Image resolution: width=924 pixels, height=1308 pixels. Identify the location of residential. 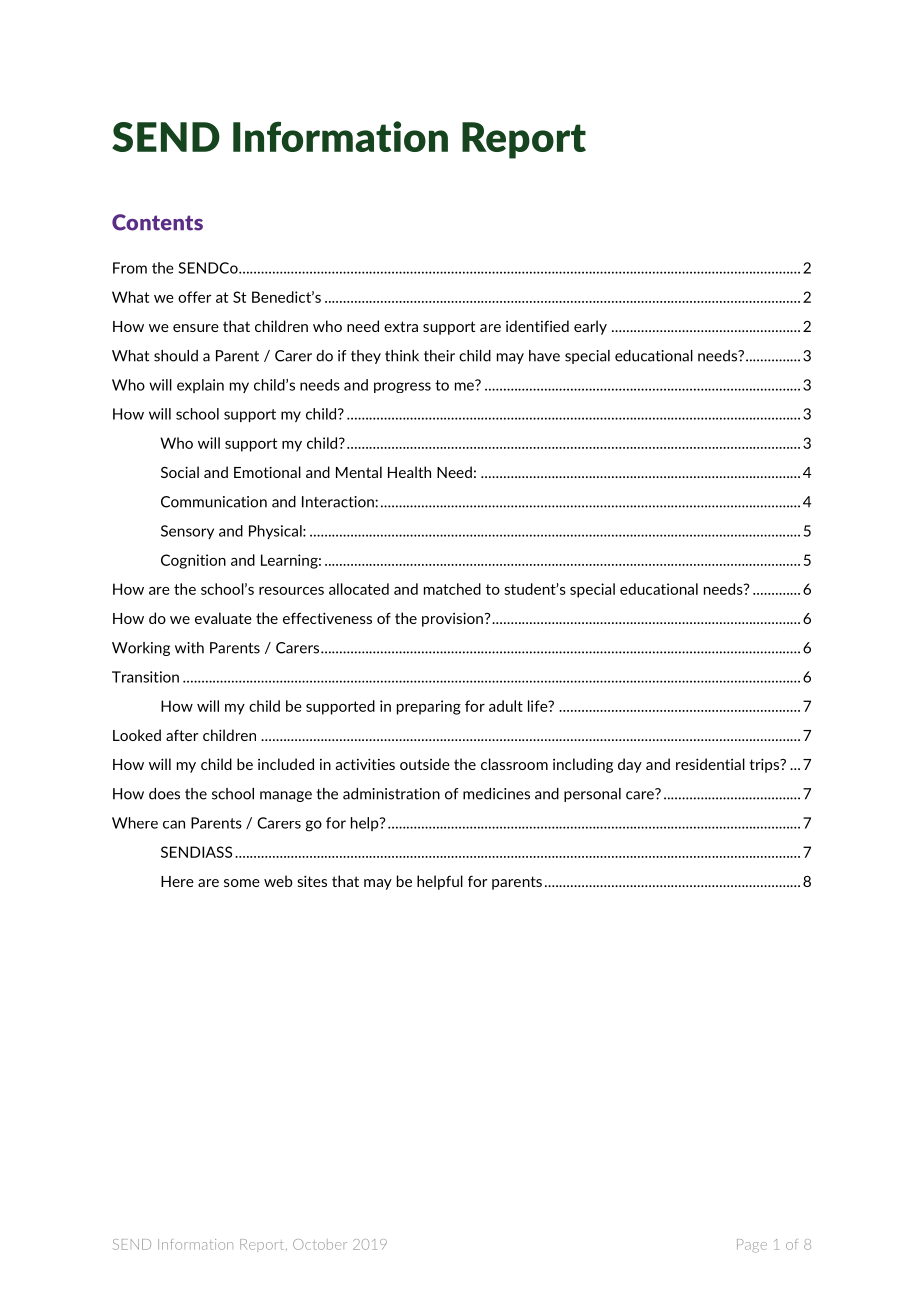
(710, 764).
